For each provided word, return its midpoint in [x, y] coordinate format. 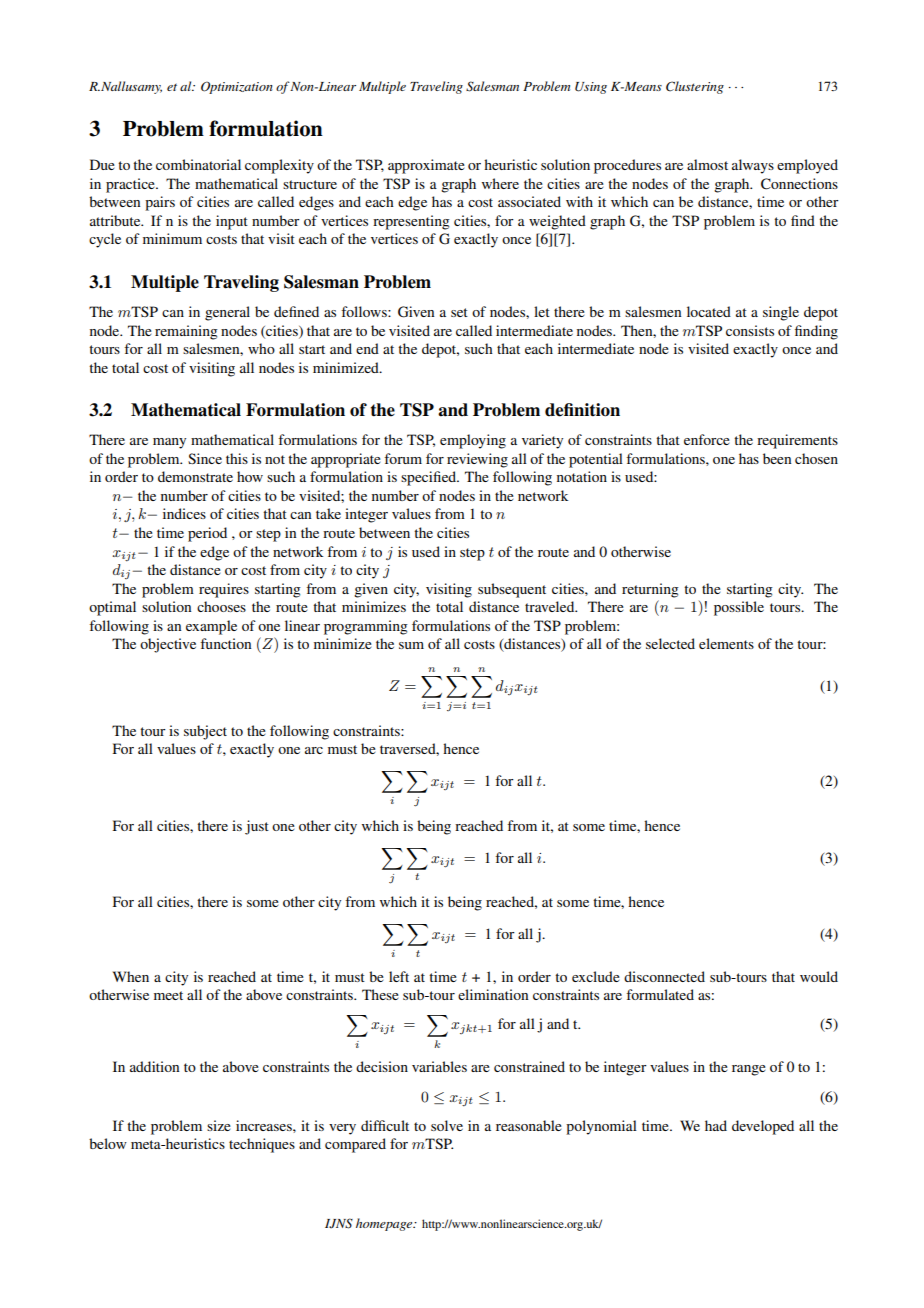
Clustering [695, 87]
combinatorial [198, 164]
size [219, 1125]
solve [447, 1125]
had [716, 1125]
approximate [426, 166]
